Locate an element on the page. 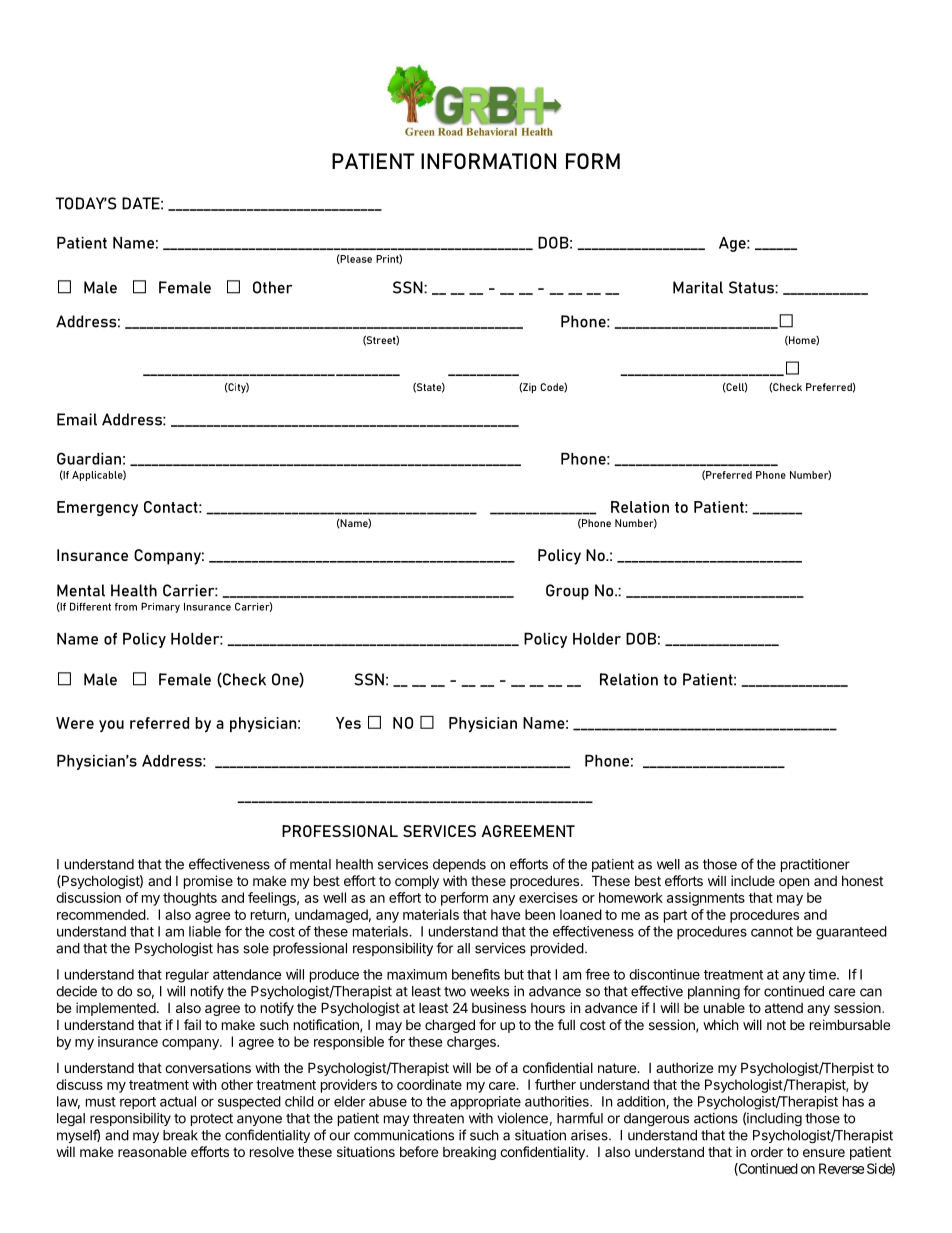 The width and height of the document is (952, 1233). cannot is located at coordinates (772, 932).
